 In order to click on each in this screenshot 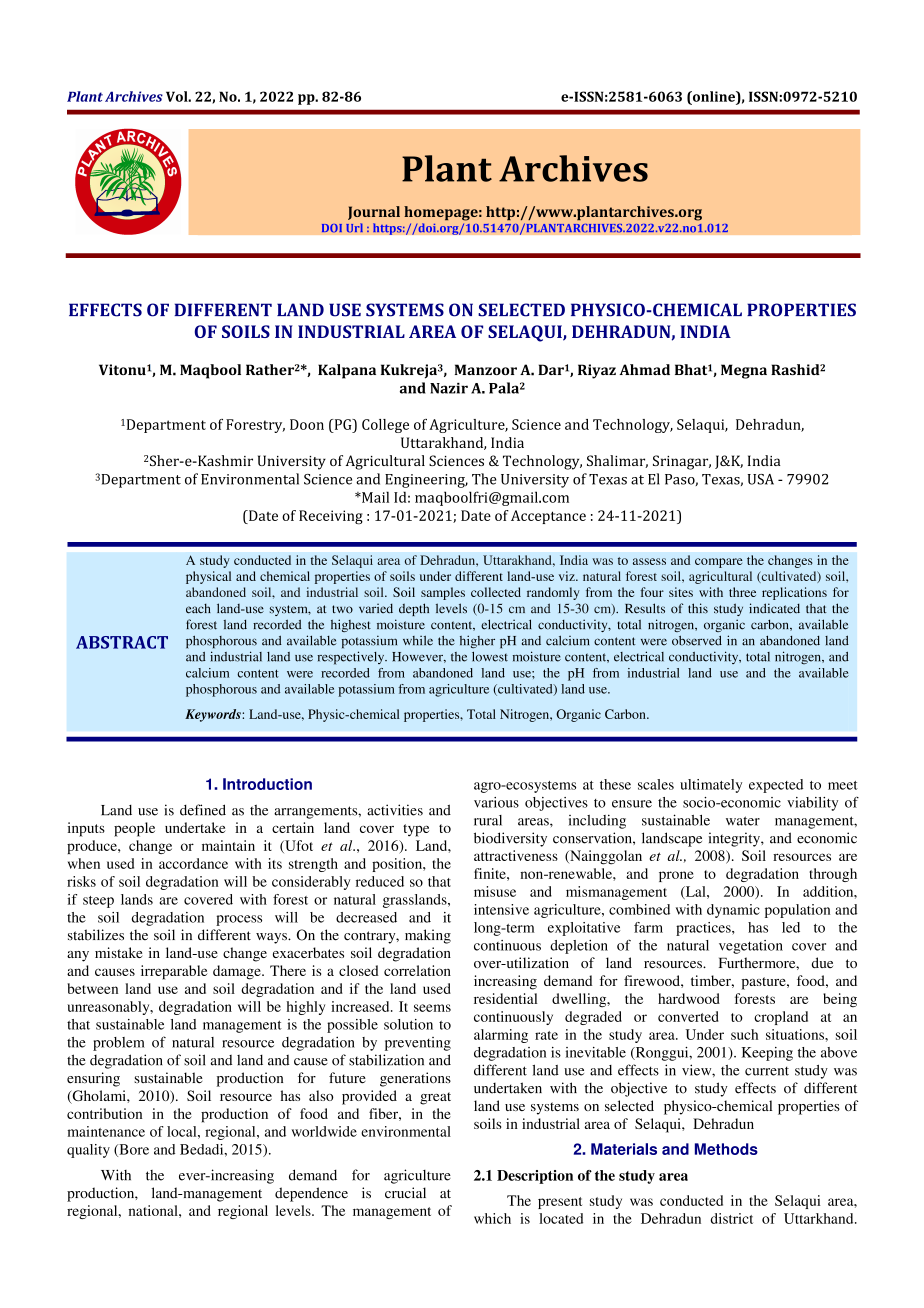, I will do `click(198, 608)`.
